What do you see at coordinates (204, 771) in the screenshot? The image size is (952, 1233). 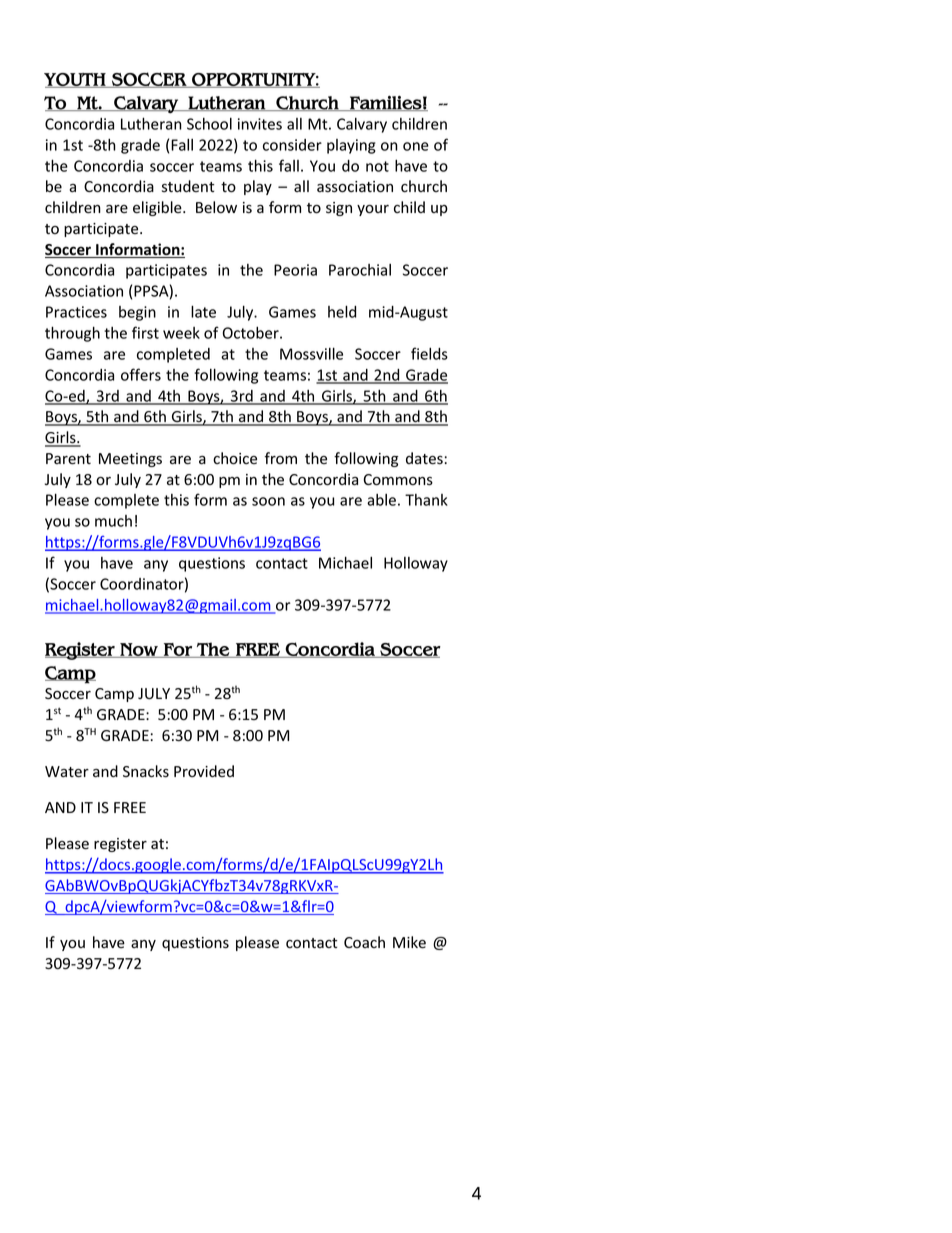 I see `Provided` at bounding box center [204, 771].
